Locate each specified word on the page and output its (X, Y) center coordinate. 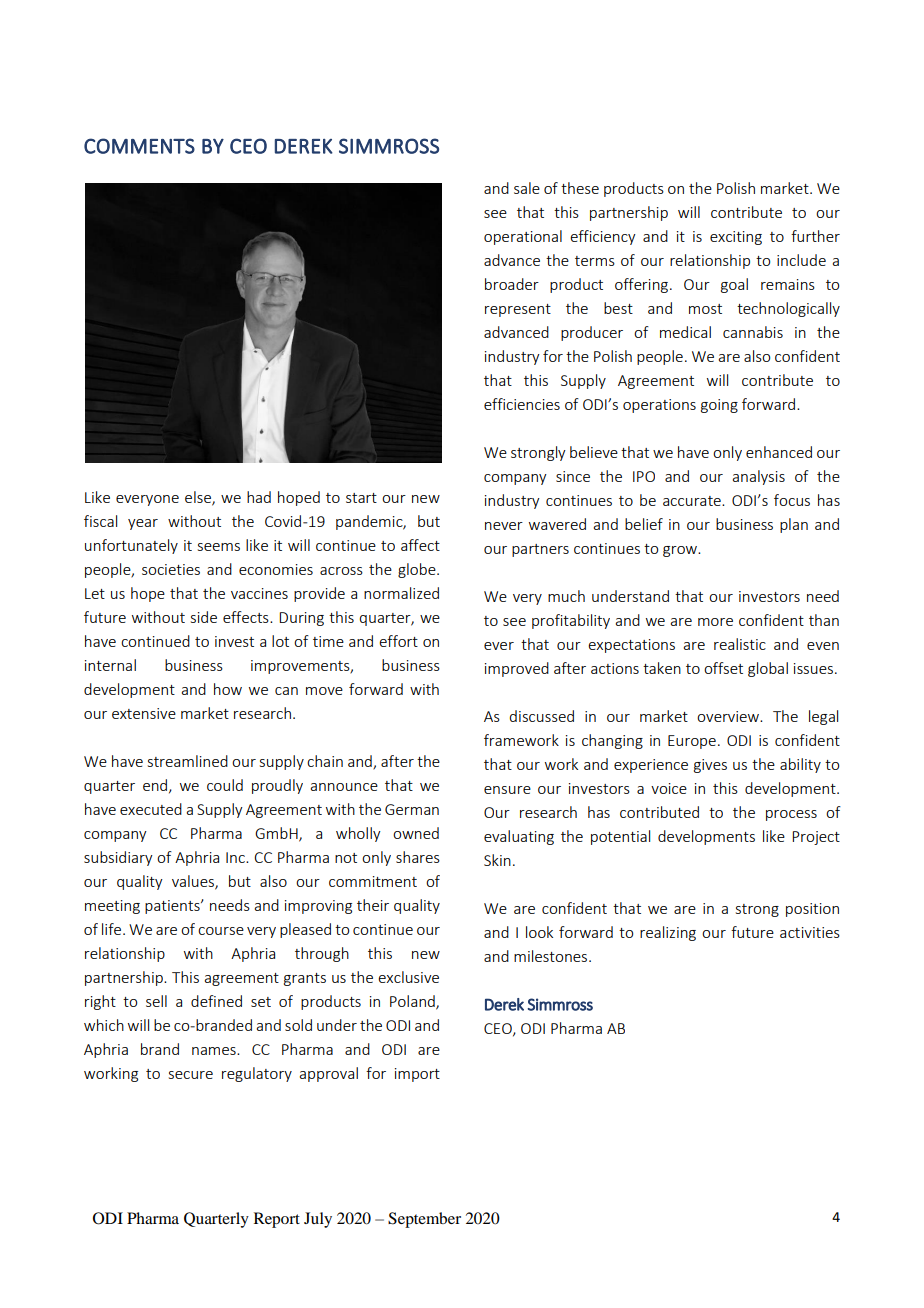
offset (723, 668)
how (228, 689)
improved (517, 669)
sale (527, 188)
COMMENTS (139, 146)
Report (277, 1220)
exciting (736, 238)
